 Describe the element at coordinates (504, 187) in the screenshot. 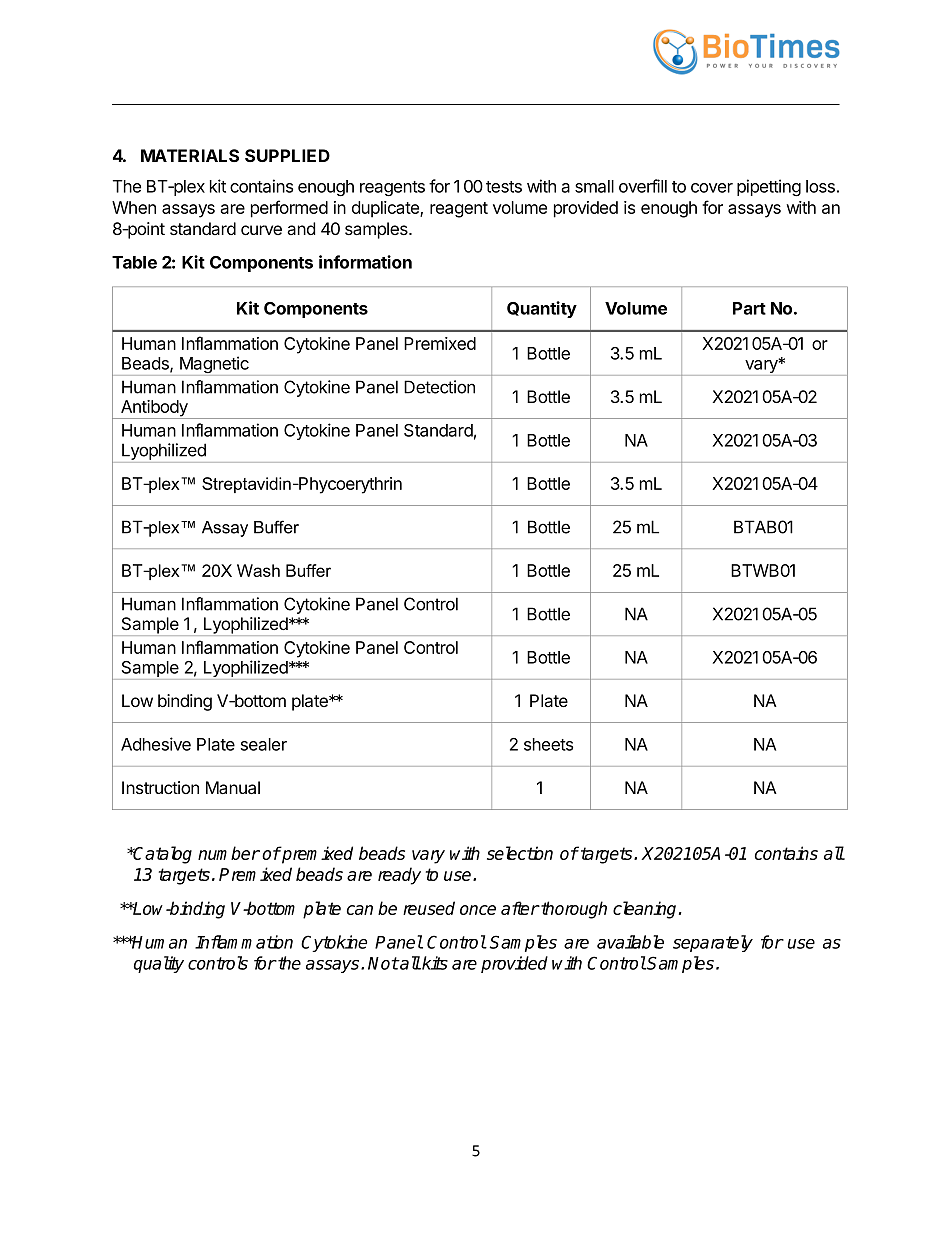

I see `tests` at that location.
